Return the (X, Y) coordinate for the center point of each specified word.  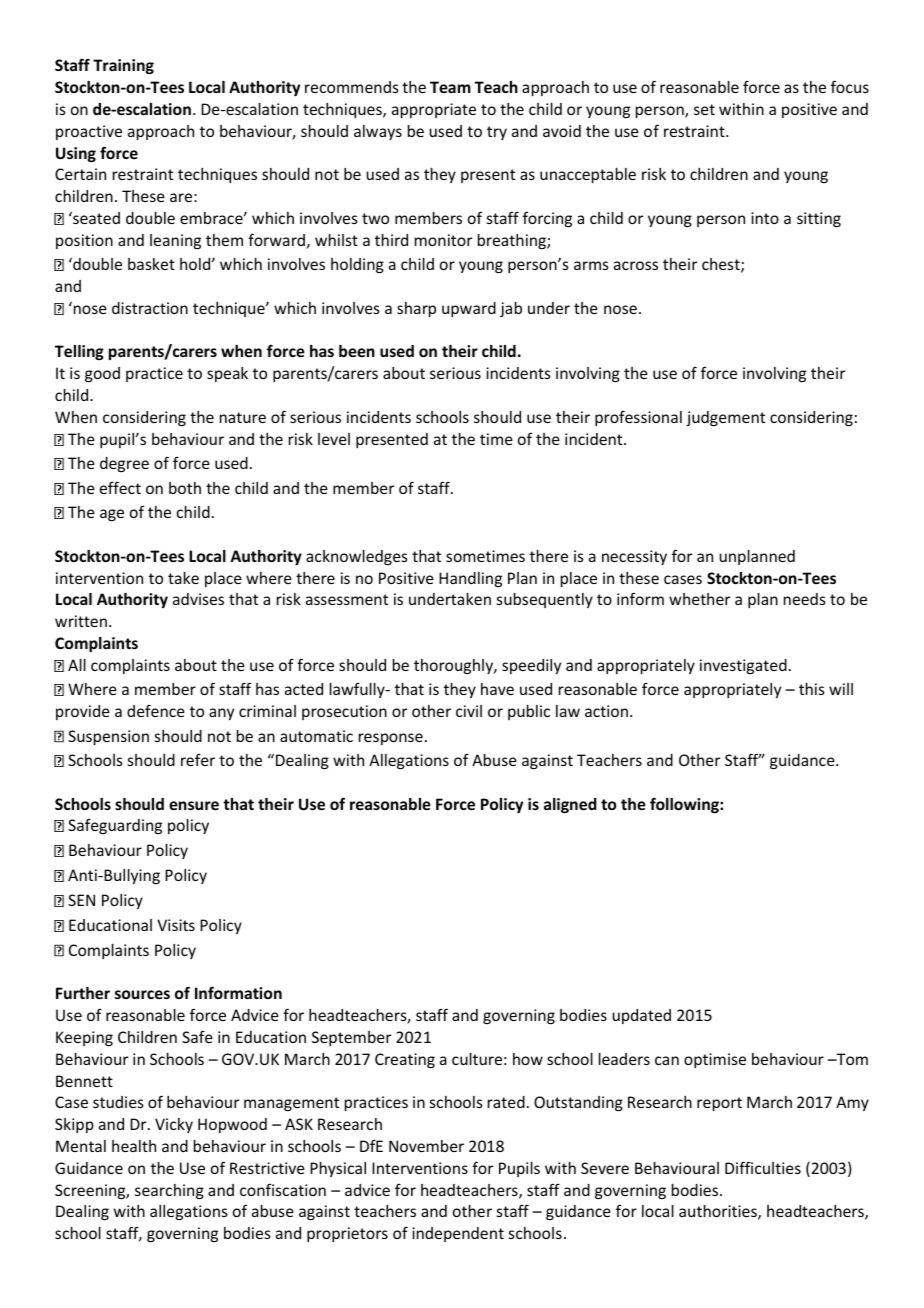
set (704, 109)
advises (198, 599)
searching (169, 1191)
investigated (743, 666)
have (497, 689)
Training (123, 66)
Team (450, 87)
